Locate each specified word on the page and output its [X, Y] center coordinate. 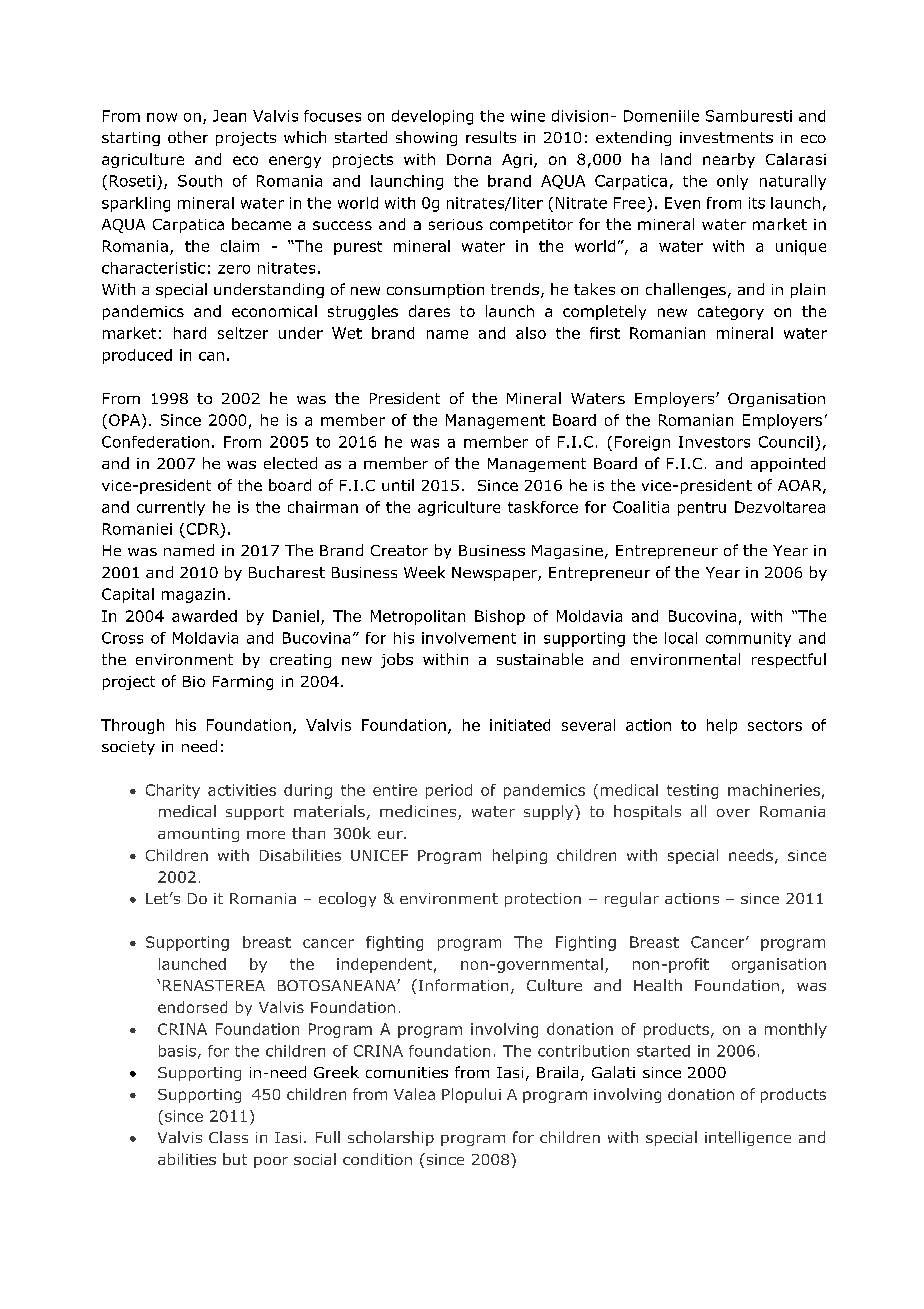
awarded [204, 616]
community [748, 639]
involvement [469, 638]
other [188, 137]
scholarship [391, 1138]
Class [228, 1137]
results [491, 137]
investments [726, 137]
